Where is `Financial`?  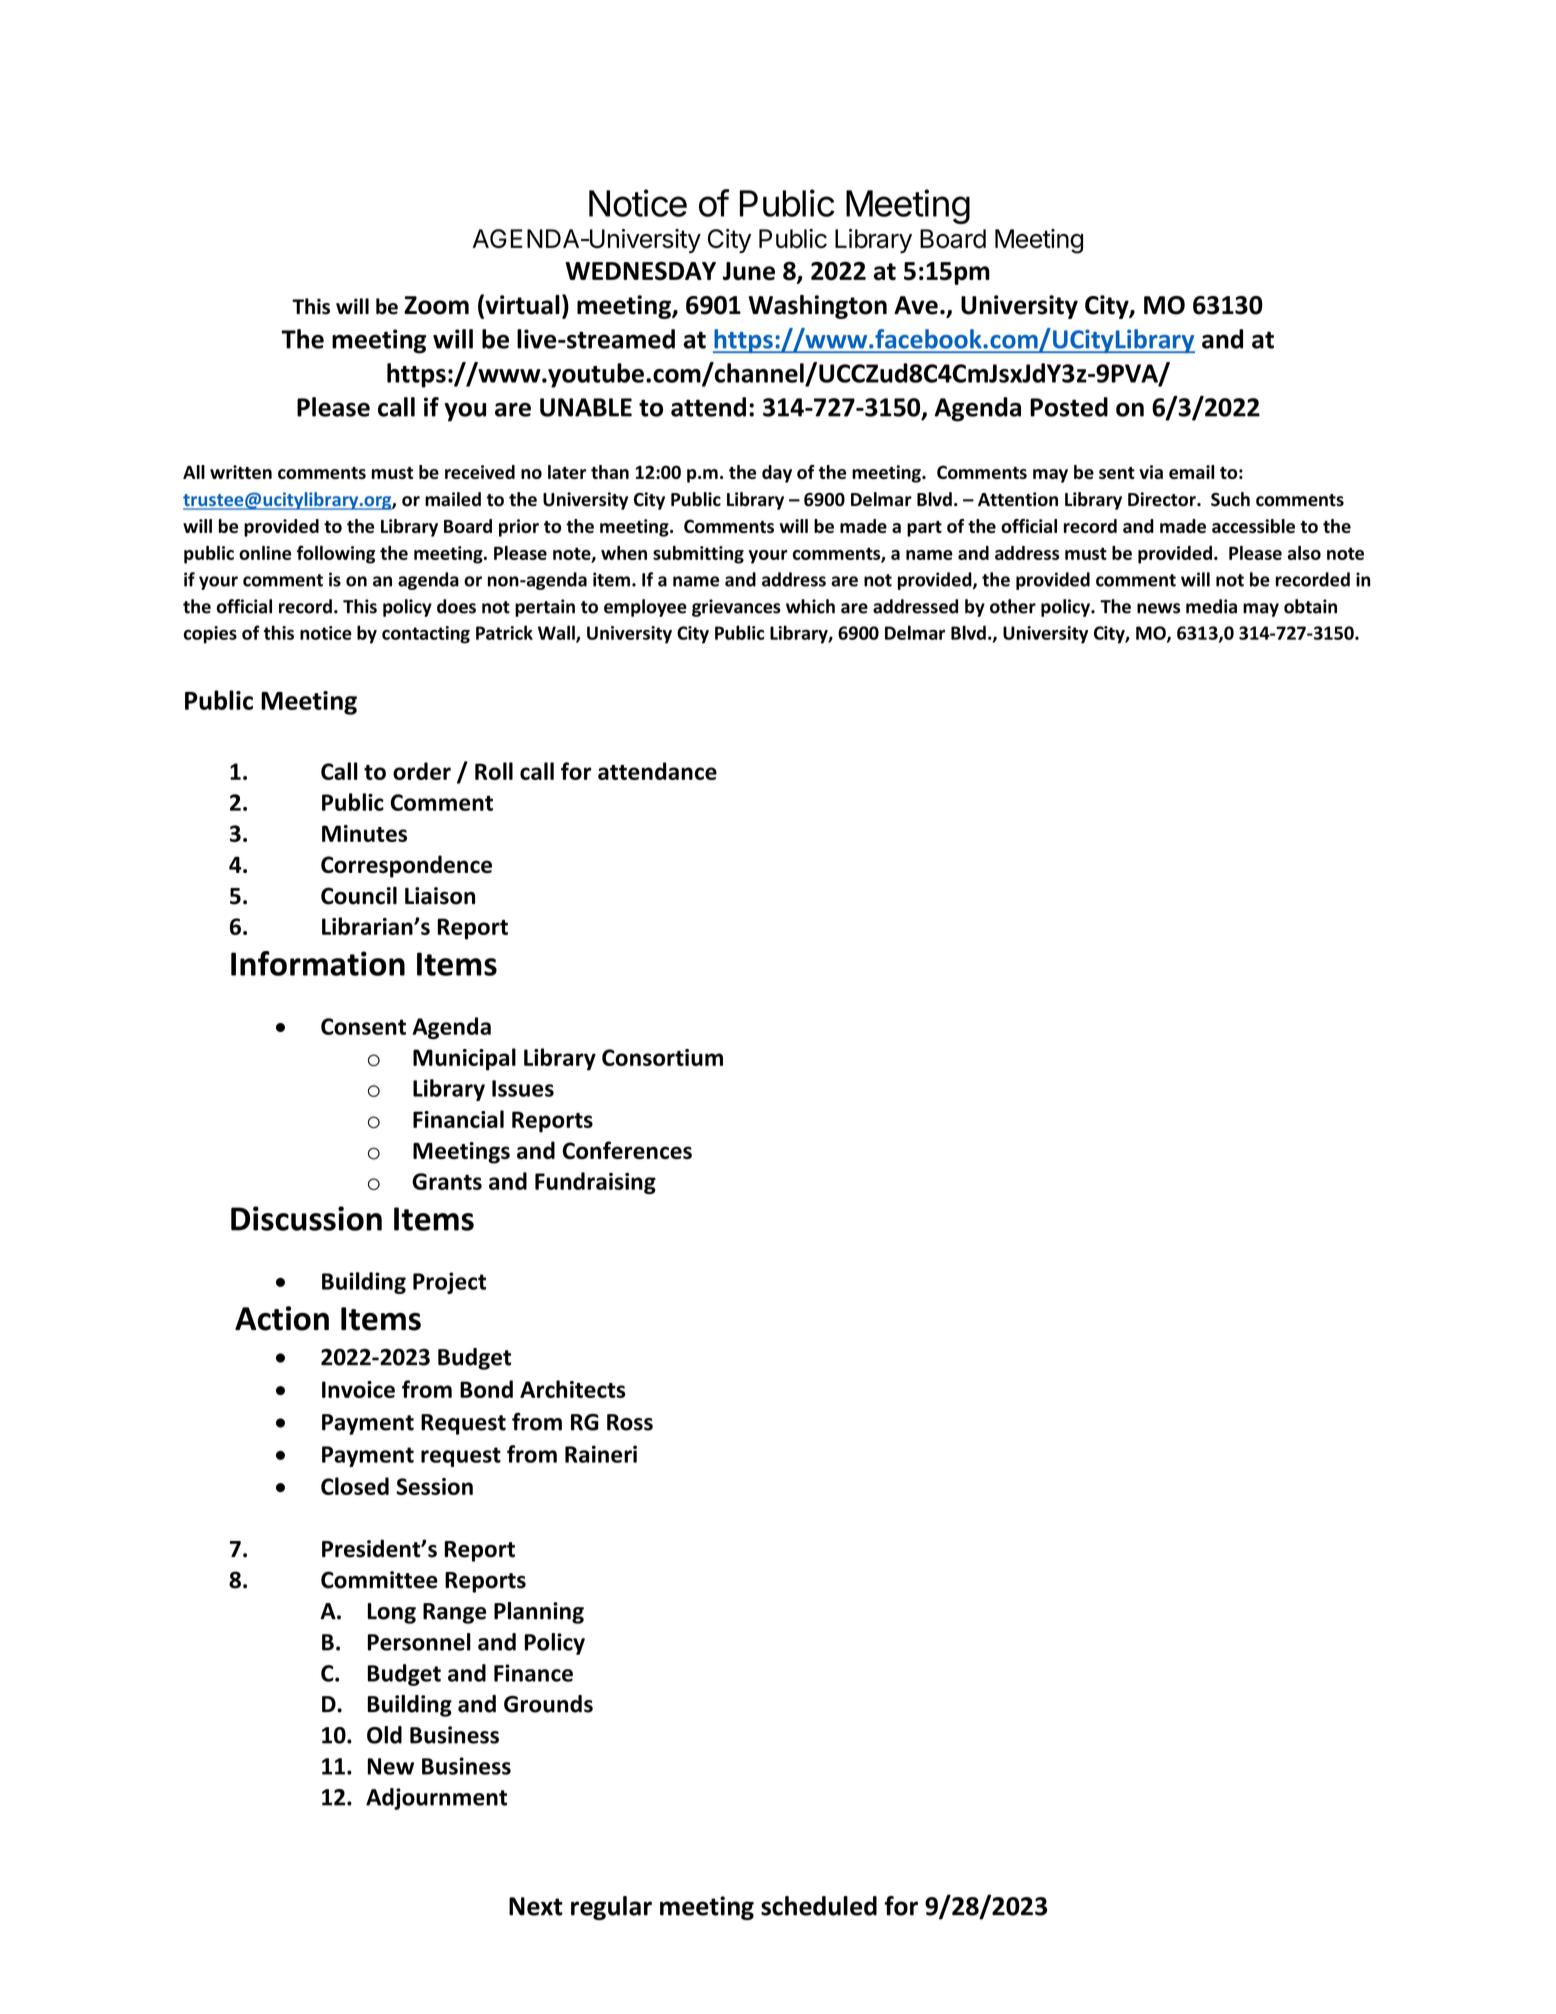 Financial is located at coordinates (458, 1119).
